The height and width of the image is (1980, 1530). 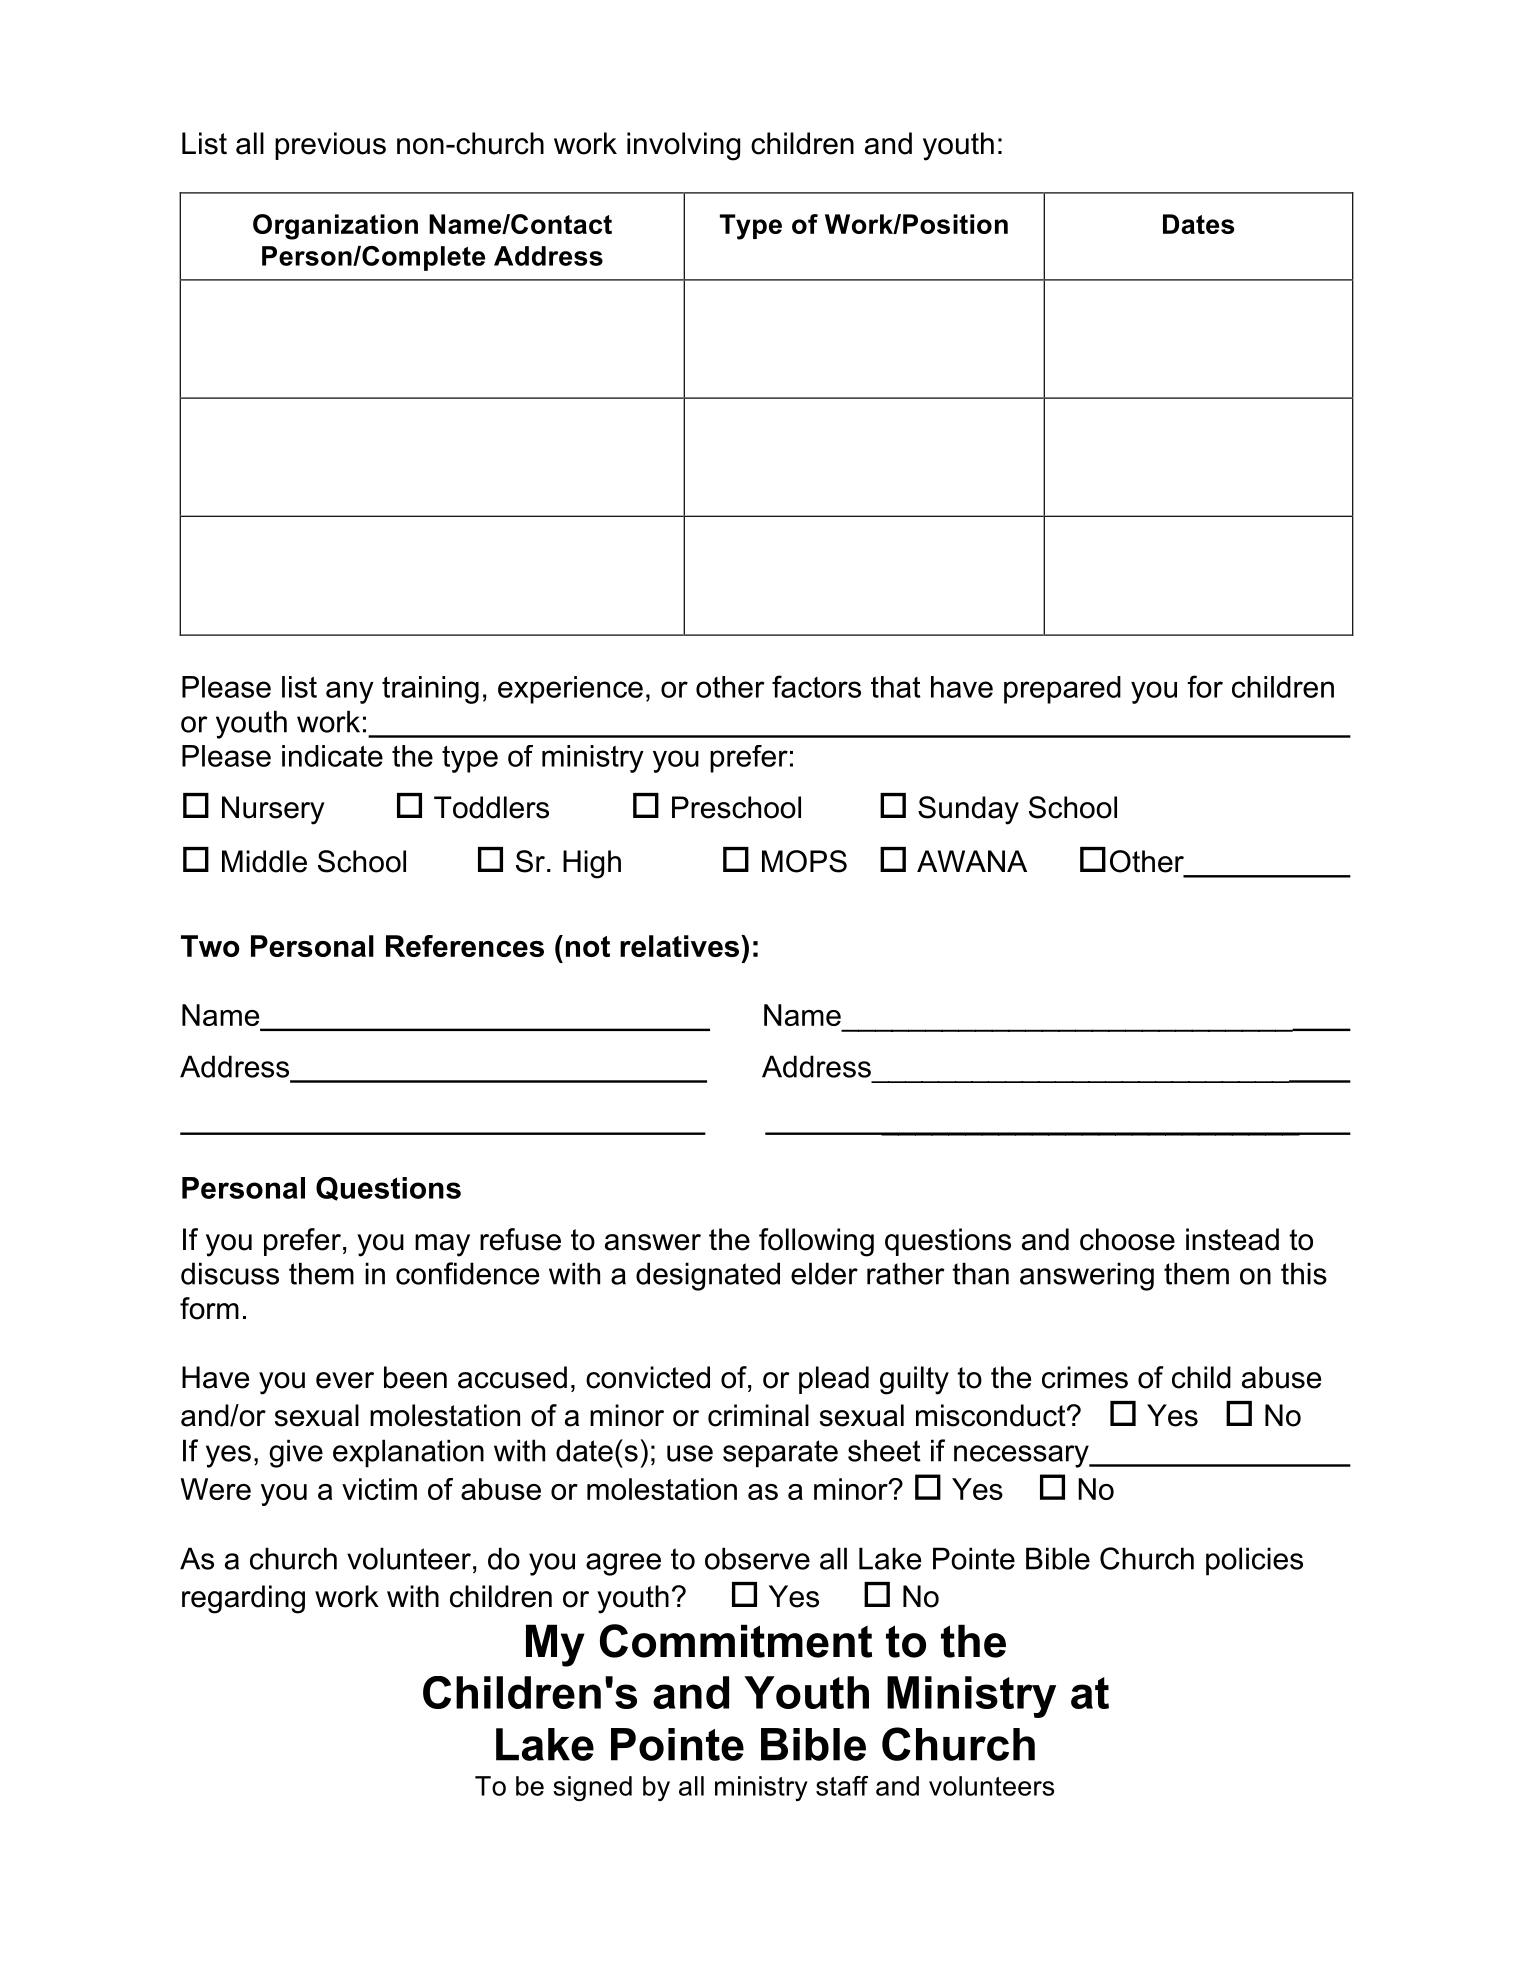 What do you see at coordinates (968, 810) in the image?
I see `Sunday` at bounding box center [968, 810].
